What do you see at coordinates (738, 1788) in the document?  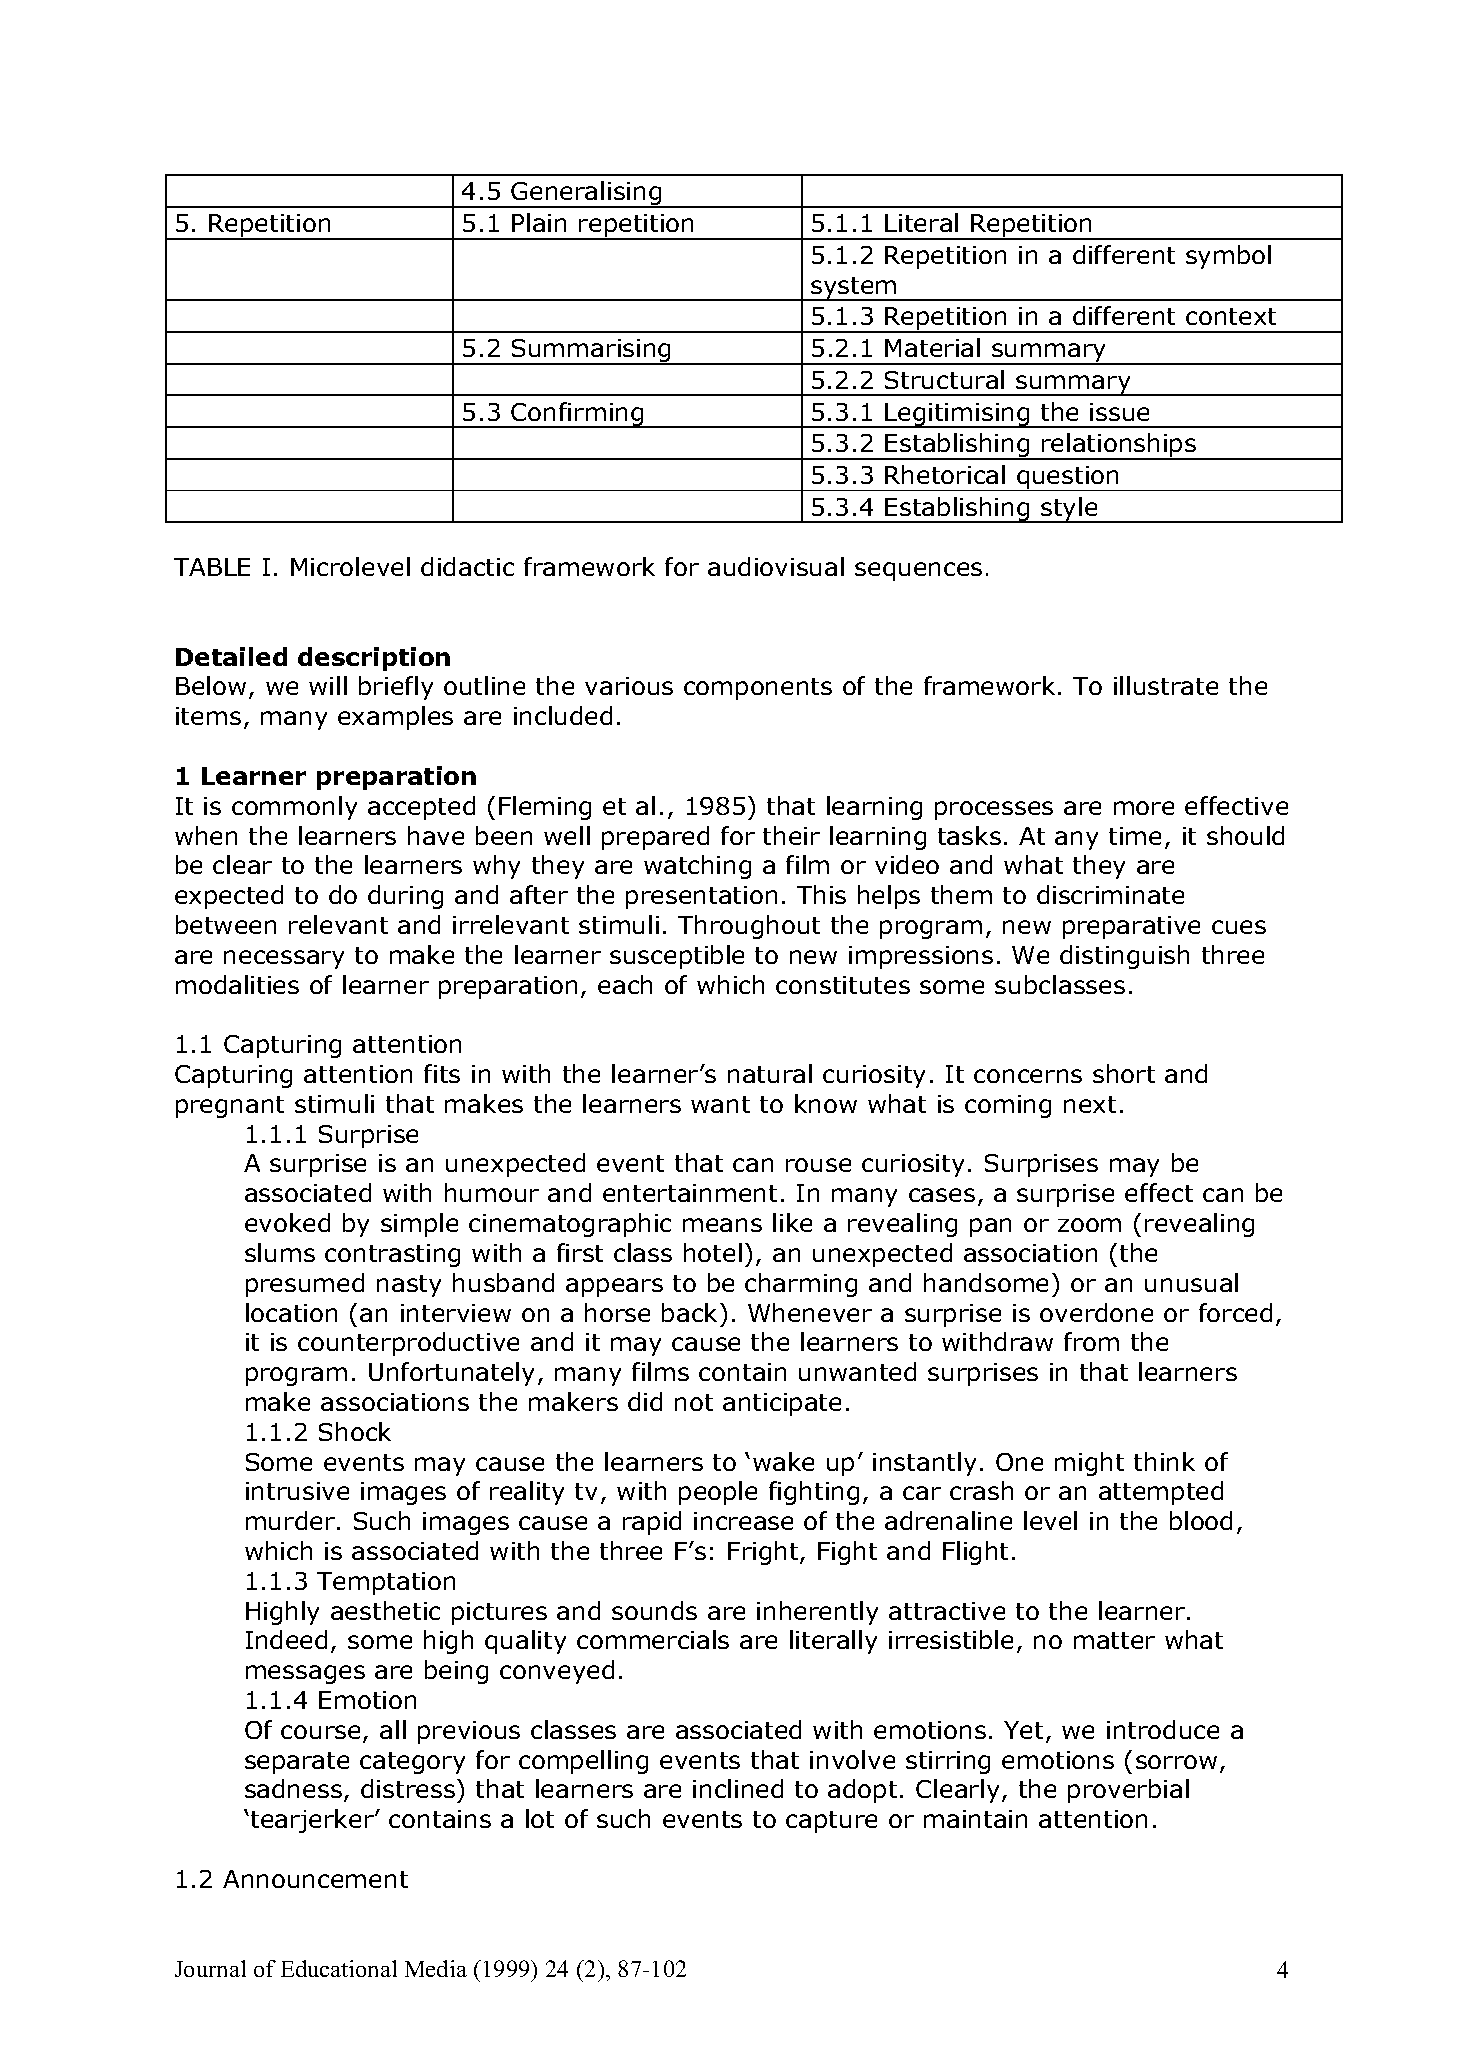 I see `inclined` at bounding box center [738, 1788].
